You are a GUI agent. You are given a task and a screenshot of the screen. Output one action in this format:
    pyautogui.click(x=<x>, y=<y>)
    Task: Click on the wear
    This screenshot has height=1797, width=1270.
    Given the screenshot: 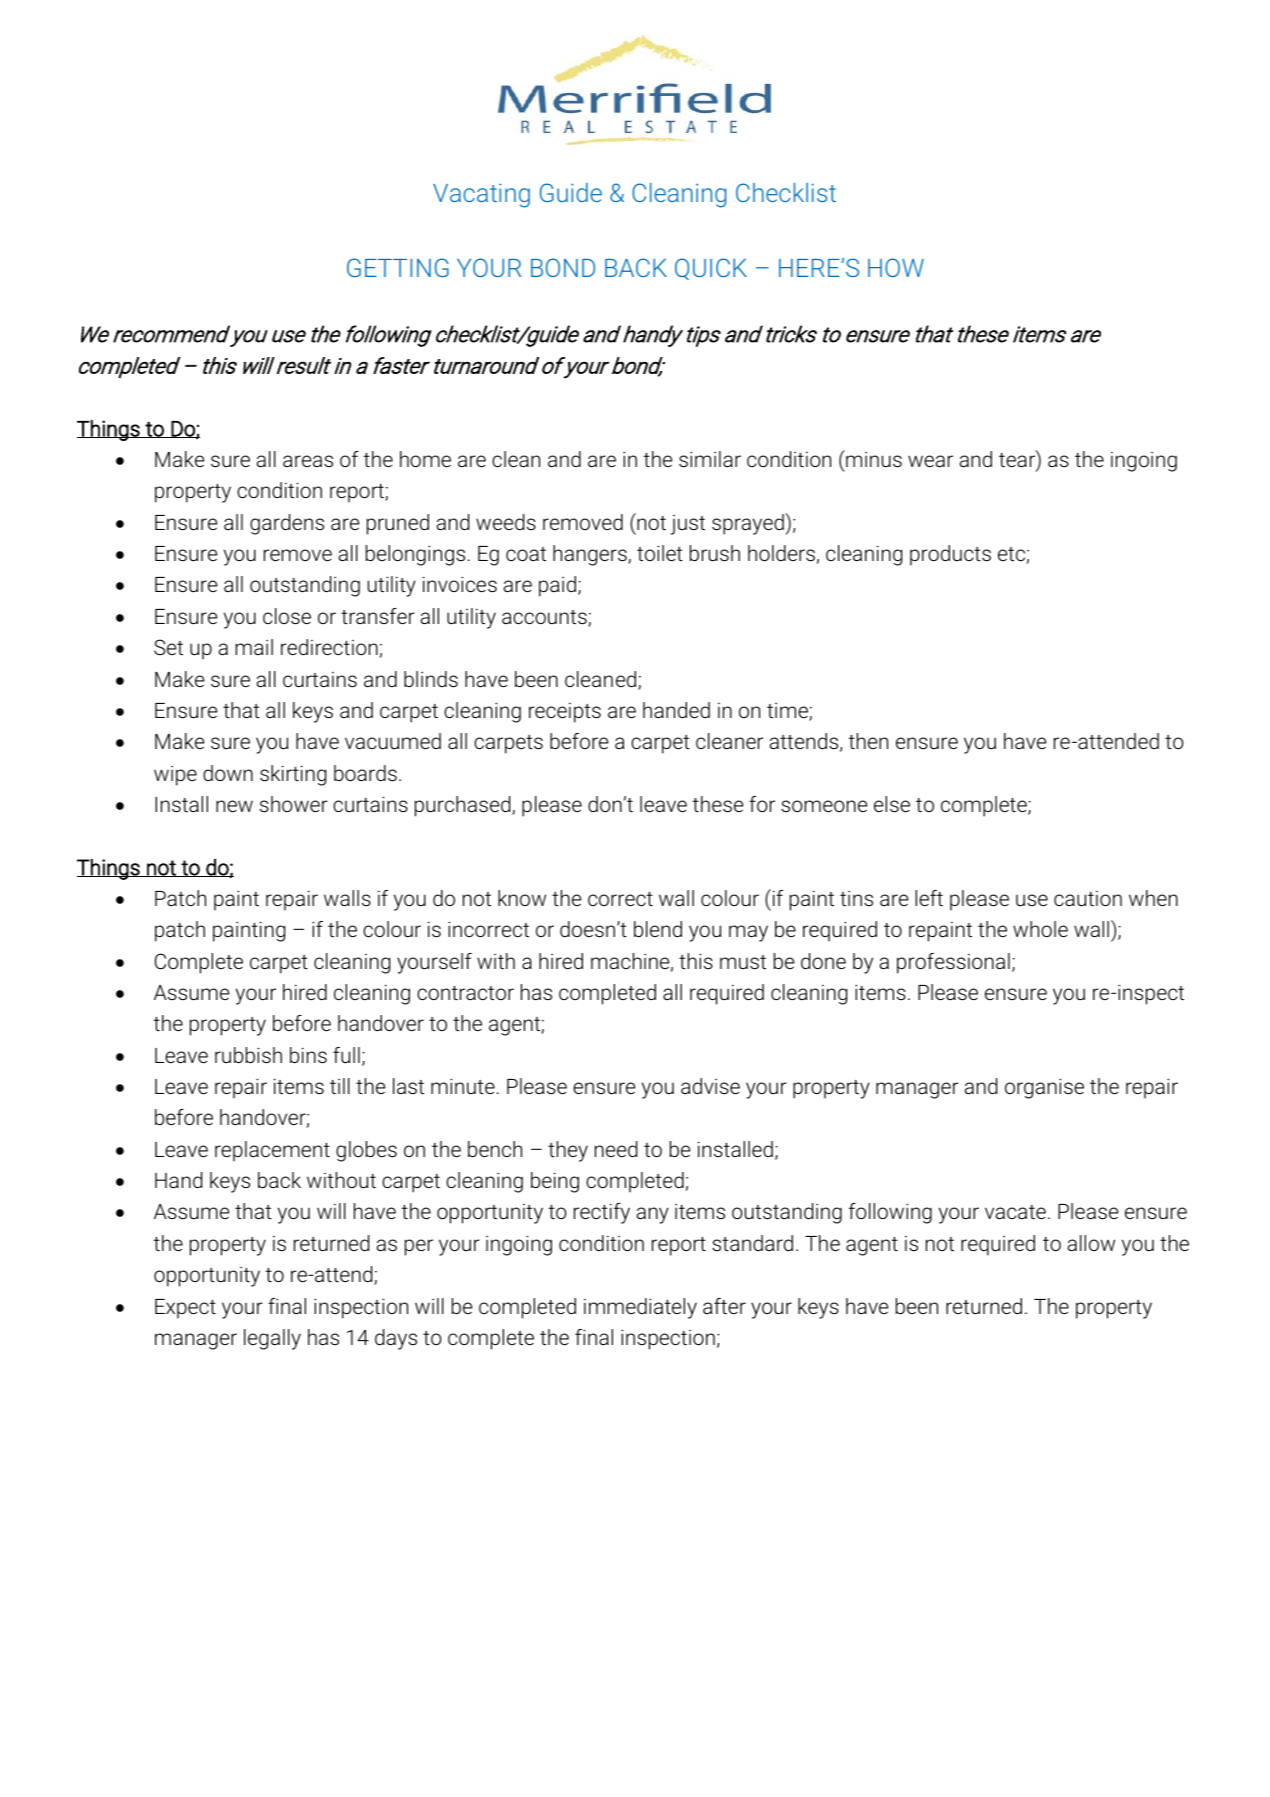 What is the action you would take?
    pyautogui.click(x=930, y=461)
